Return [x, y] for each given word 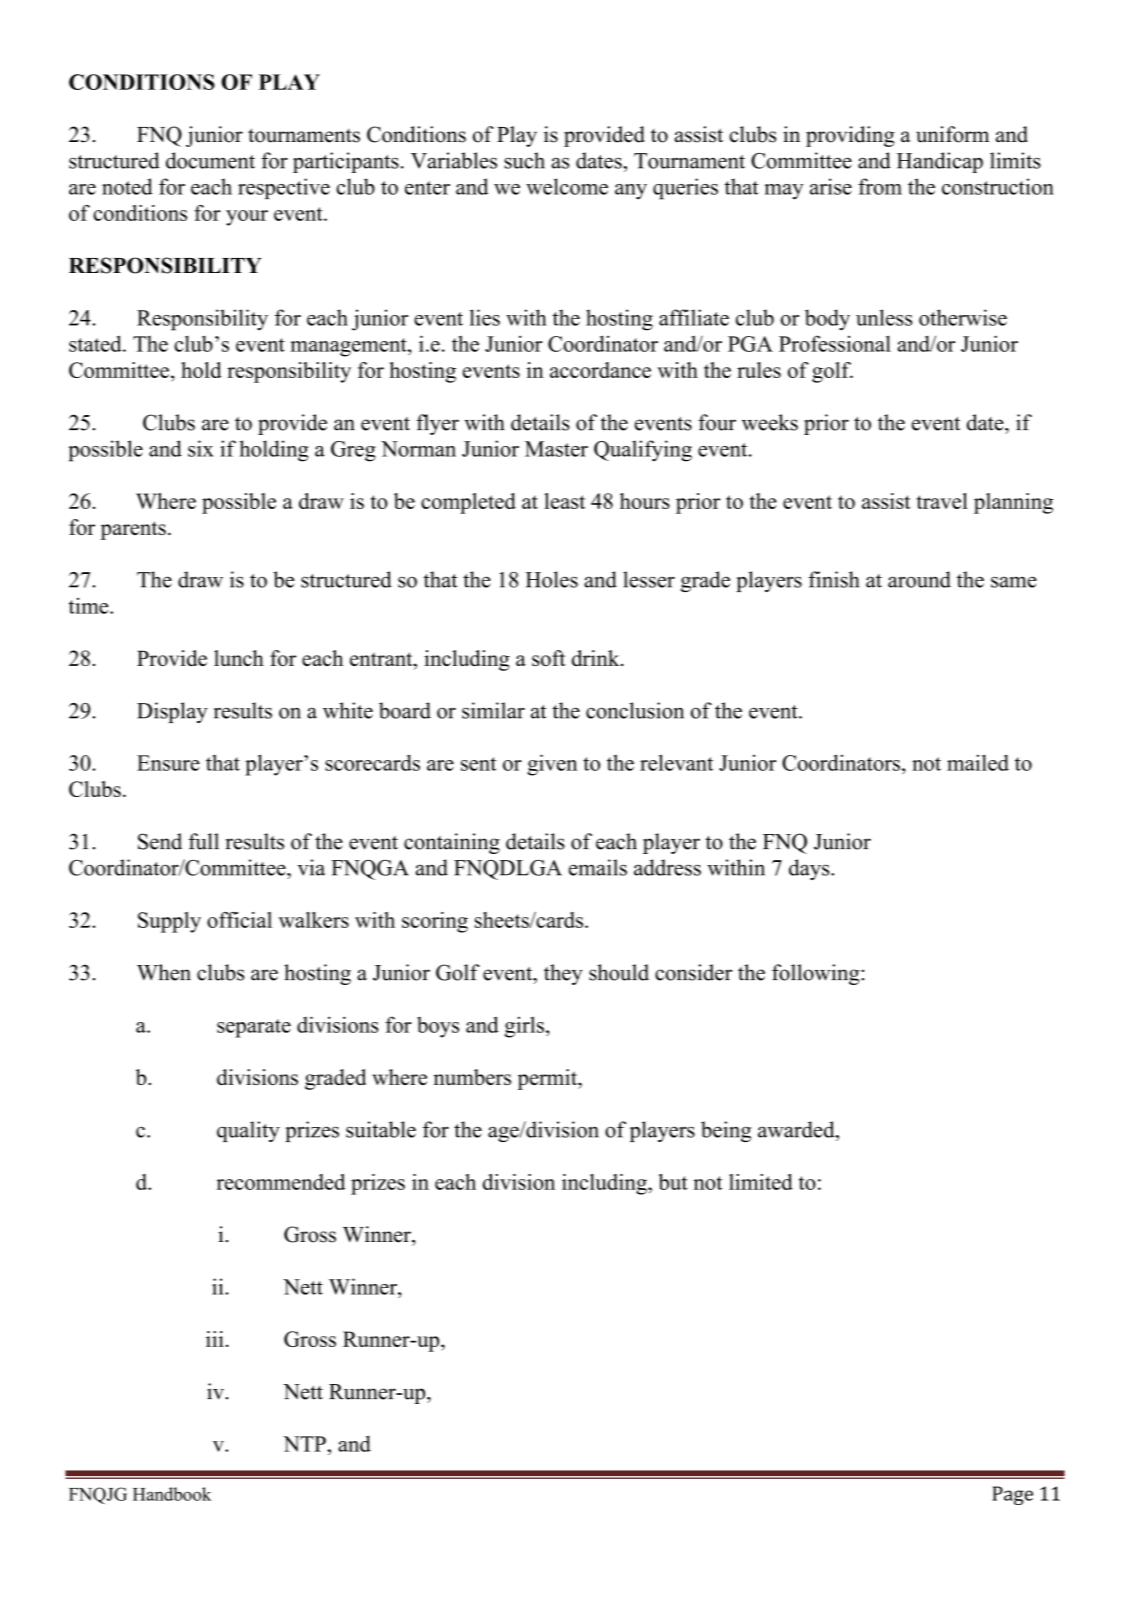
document [210, 160]
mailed [978, 762]
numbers [472, 1077]
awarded [797, 1129]
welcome [567, 186]
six [201, 448]
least [564, 501]
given [552, 765]
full [204, 841]
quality [248, 1131]
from [880, 186]
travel [942, 501]
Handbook [172, 1494]
